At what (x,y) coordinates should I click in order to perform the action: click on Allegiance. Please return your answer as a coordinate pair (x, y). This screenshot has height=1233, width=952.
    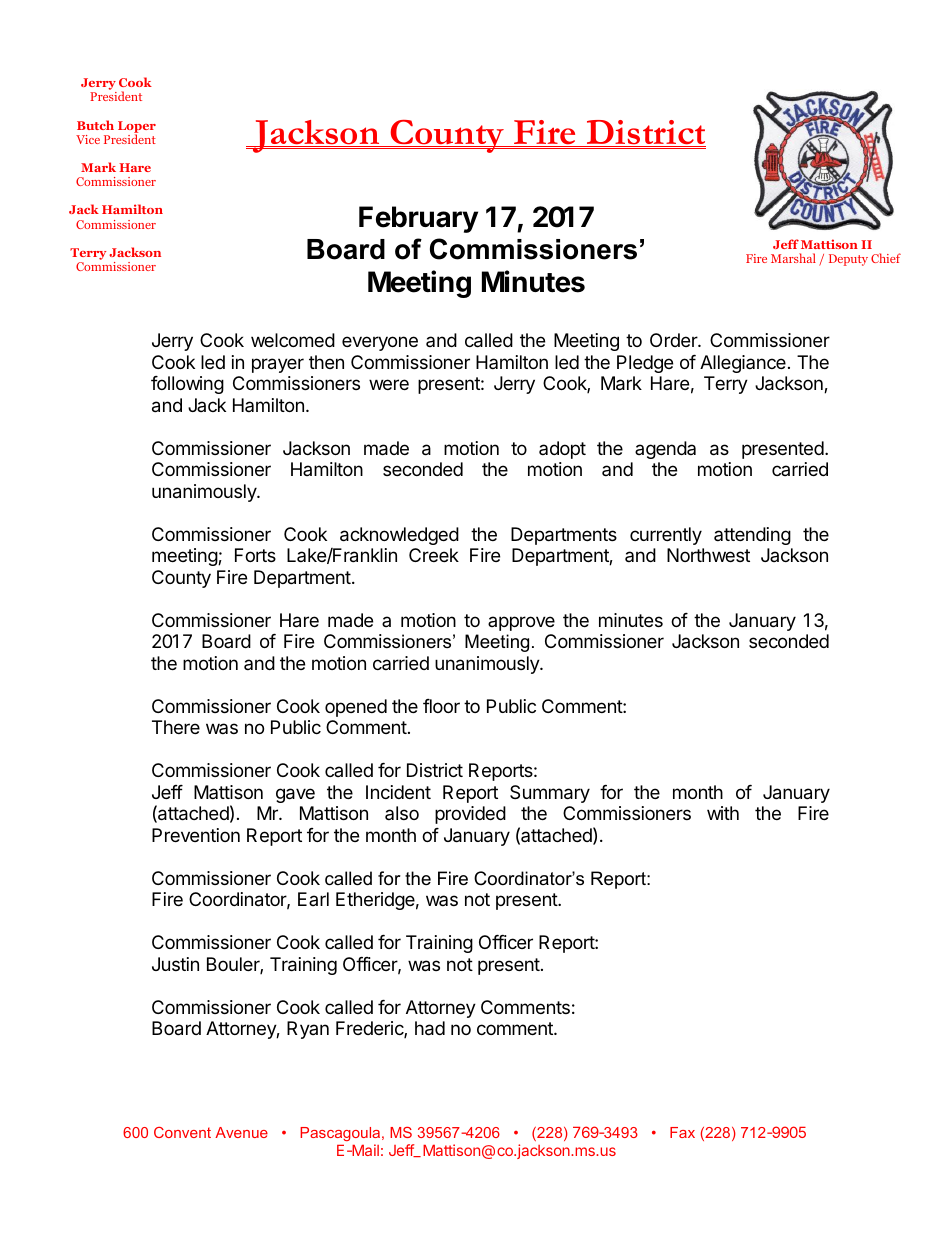
    Looking at the image, I should click on (743, 364).
